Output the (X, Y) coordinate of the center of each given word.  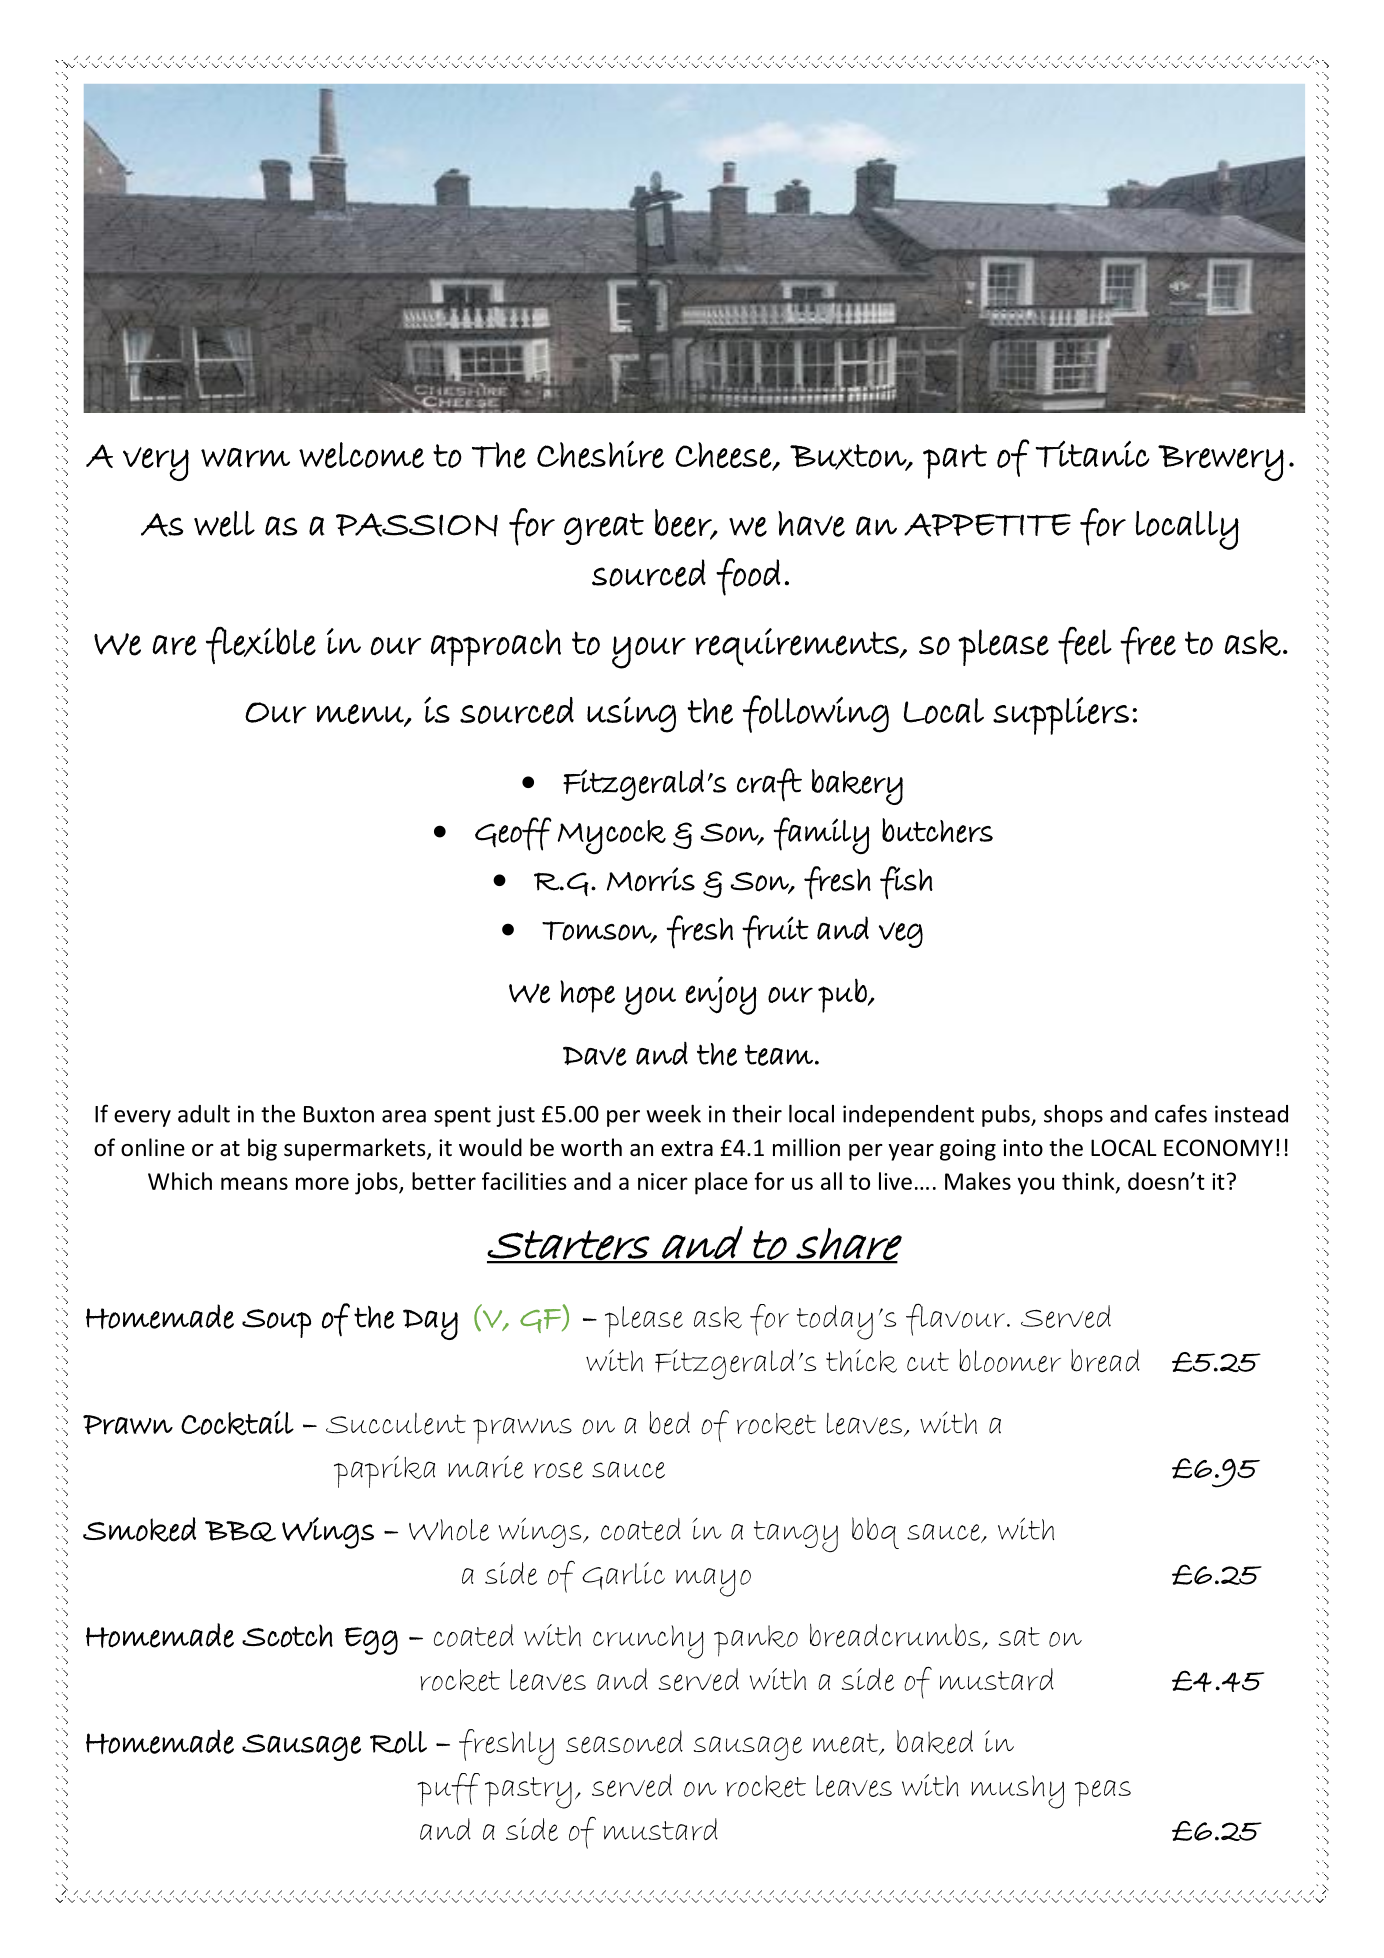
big (262, 1149)
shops (1073, 1116)
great (604, 529)
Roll (398, 1742)
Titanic (1093, 454)
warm (245, 458)
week (673, 1113)
